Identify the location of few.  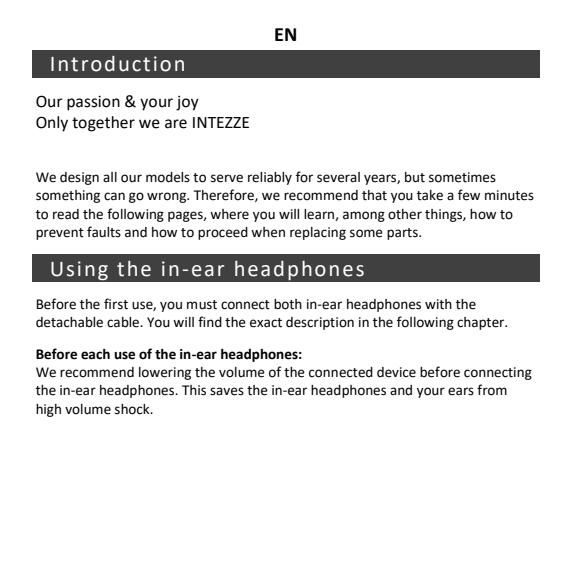
(469, 195).
